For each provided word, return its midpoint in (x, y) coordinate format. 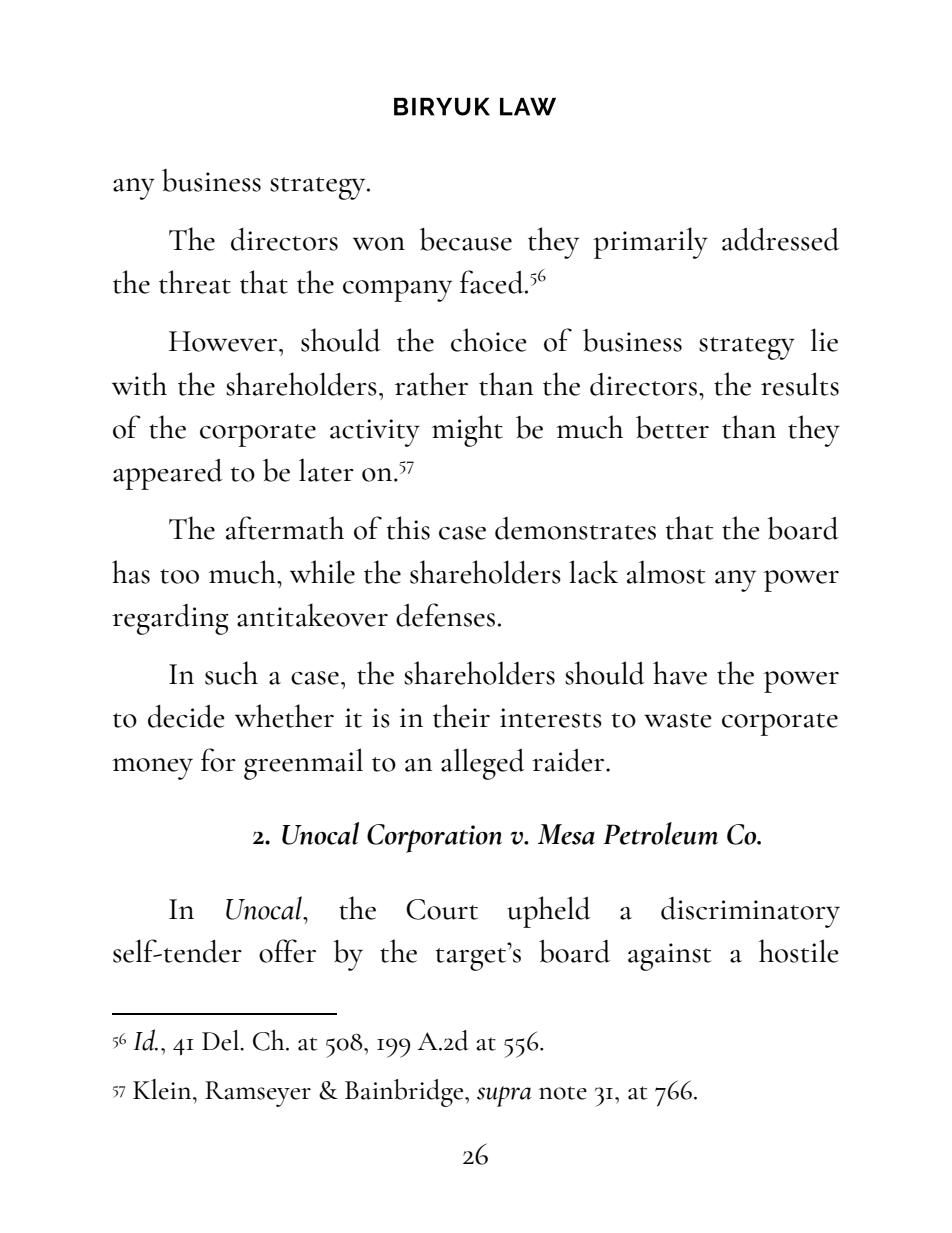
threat (195, 282)
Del (221, 1040)
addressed (780, 239)
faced (493, 282)
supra (504, 1096)
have (680, 673)
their (461, 716)
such (231, 673)
